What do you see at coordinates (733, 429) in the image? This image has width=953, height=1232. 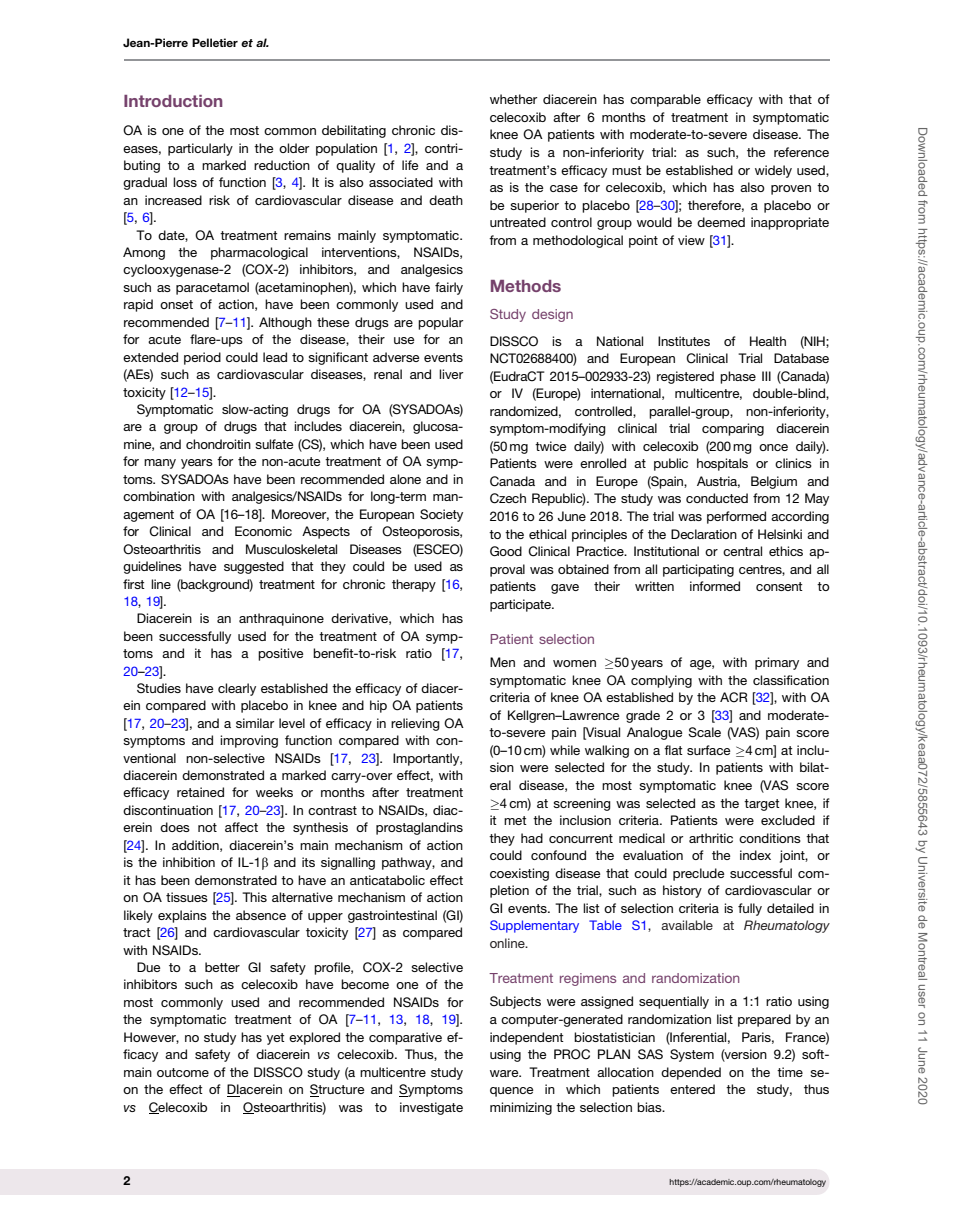 I see `comparing` at bounding box center [733, 429].
